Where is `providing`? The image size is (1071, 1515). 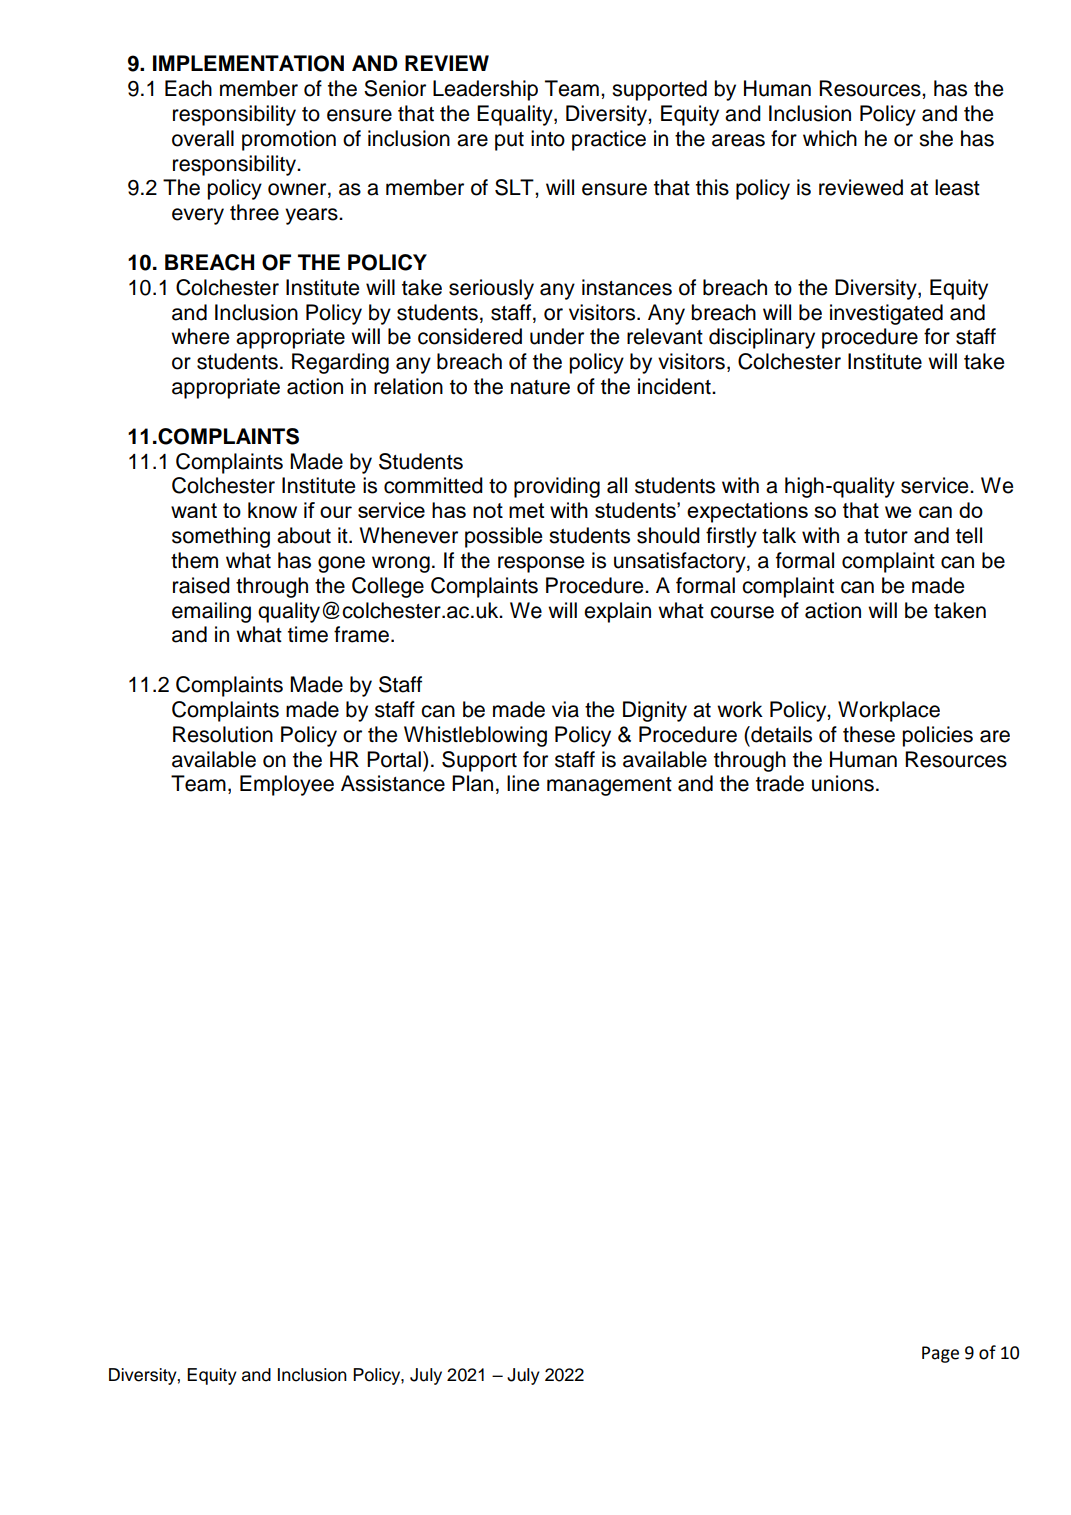 providing is located at coordinates (557, 487).
